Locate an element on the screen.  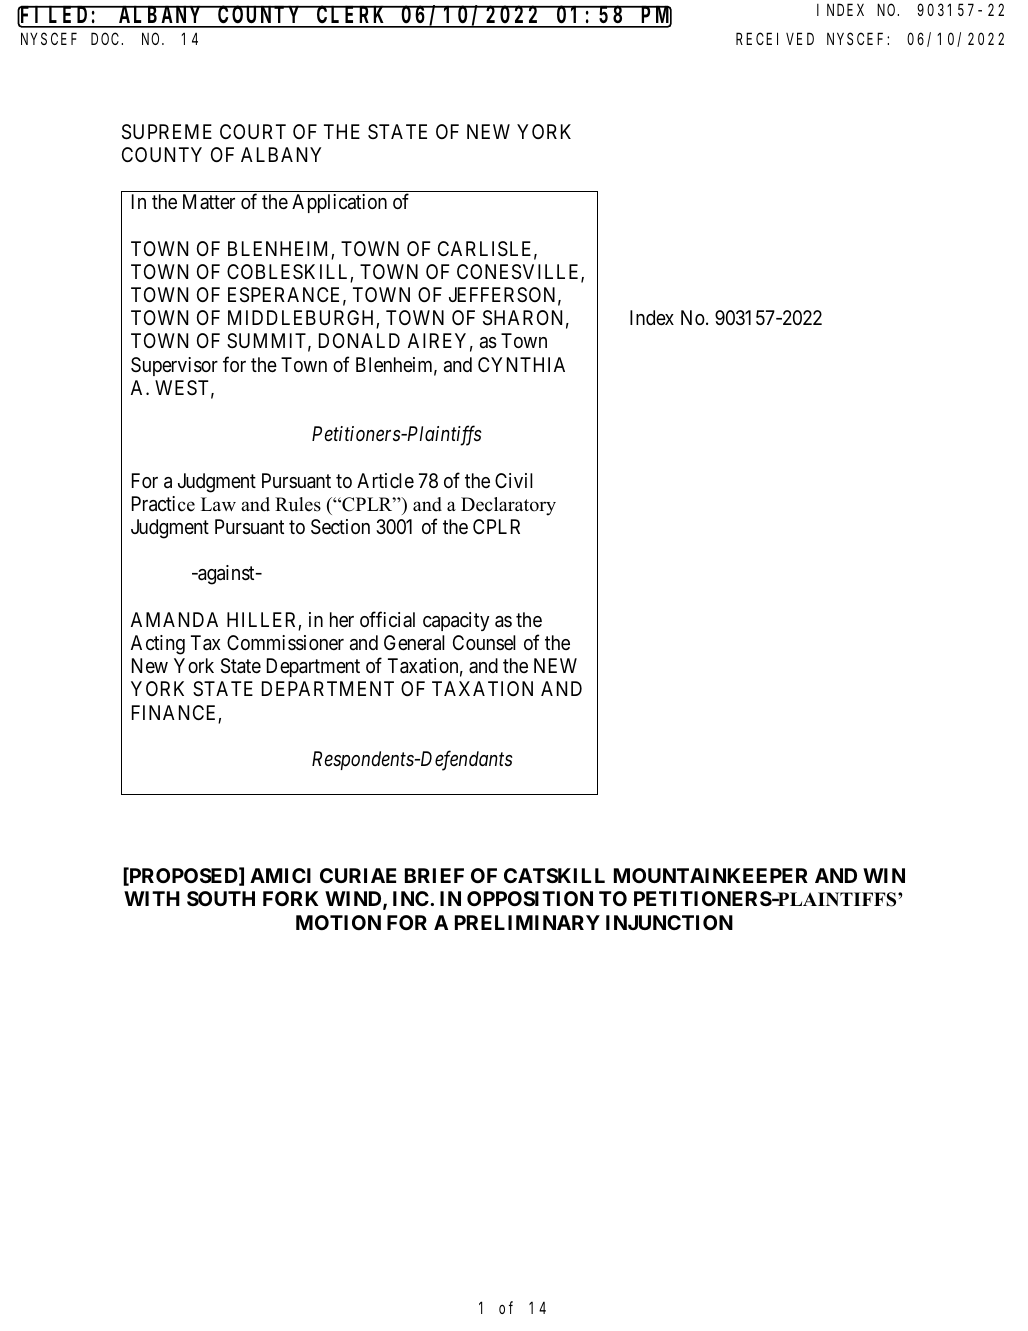
CYNTHIA is located at coordinates (521, 364).
